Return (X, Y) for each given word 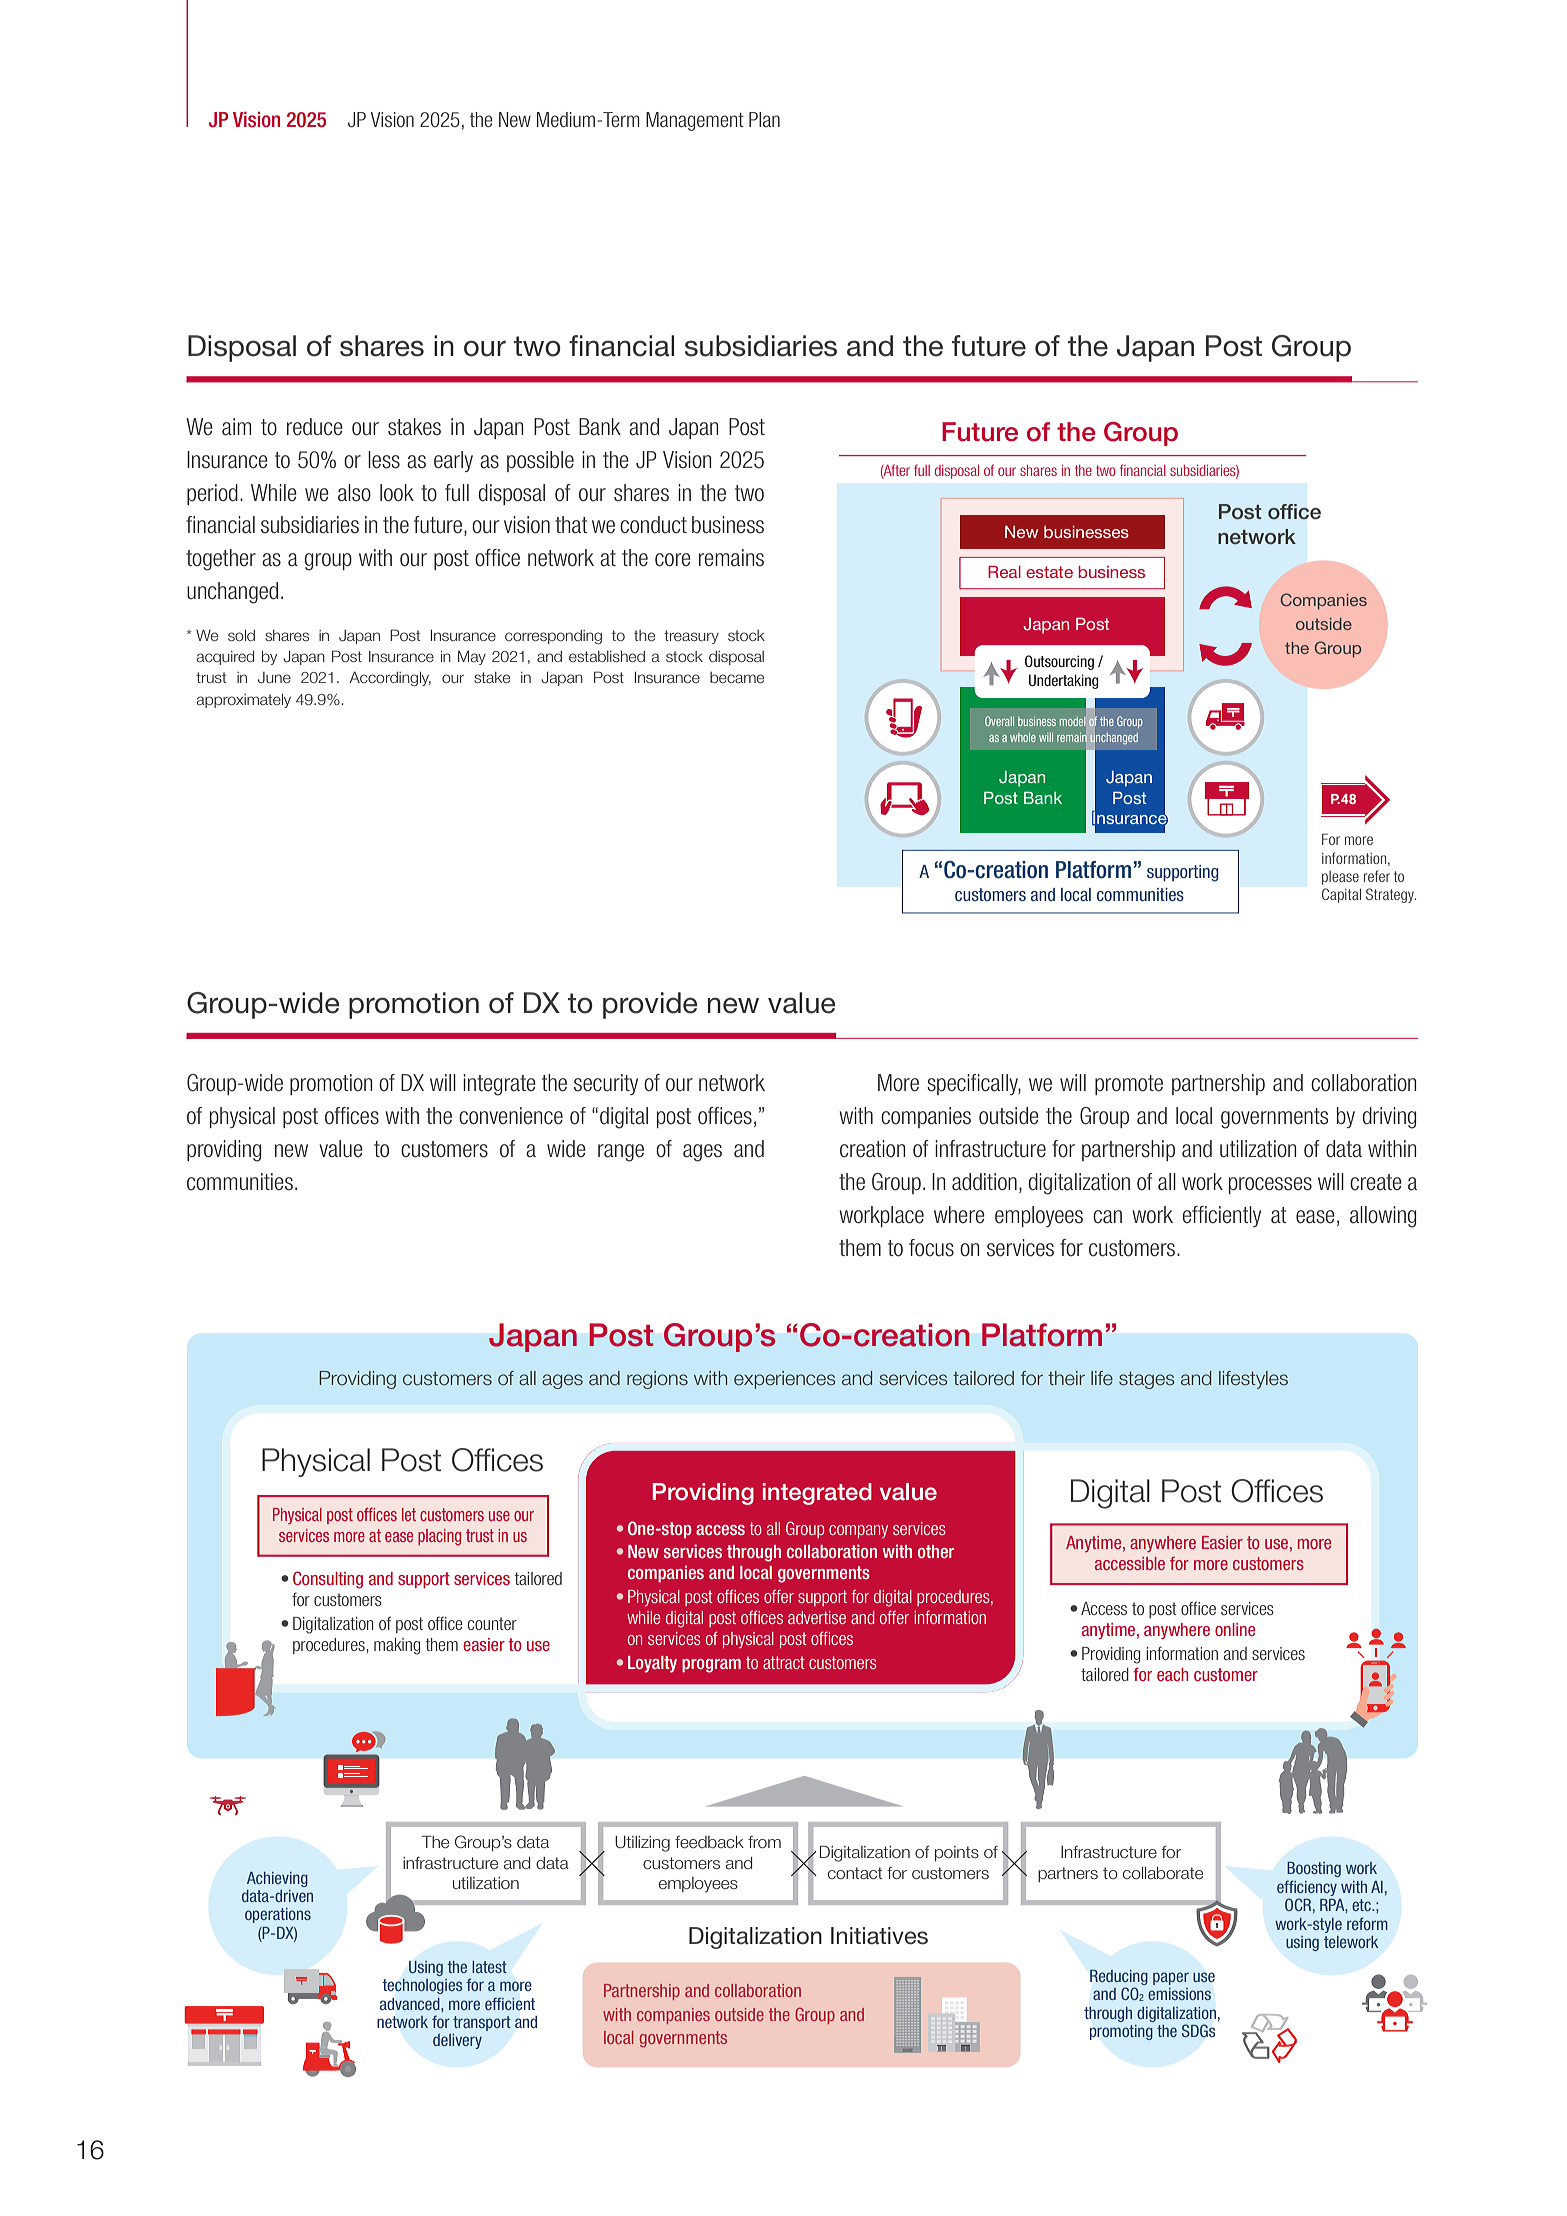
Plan (764, 119)
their (1066, 1378)
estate (1049, 572)
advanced (411, 2004)
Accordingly (390, 678)
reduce (315, 427)
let (409, 1514)
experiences (784, 1380)
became (737, 677)
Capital (1341, 895)
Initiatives (879, 1936)
